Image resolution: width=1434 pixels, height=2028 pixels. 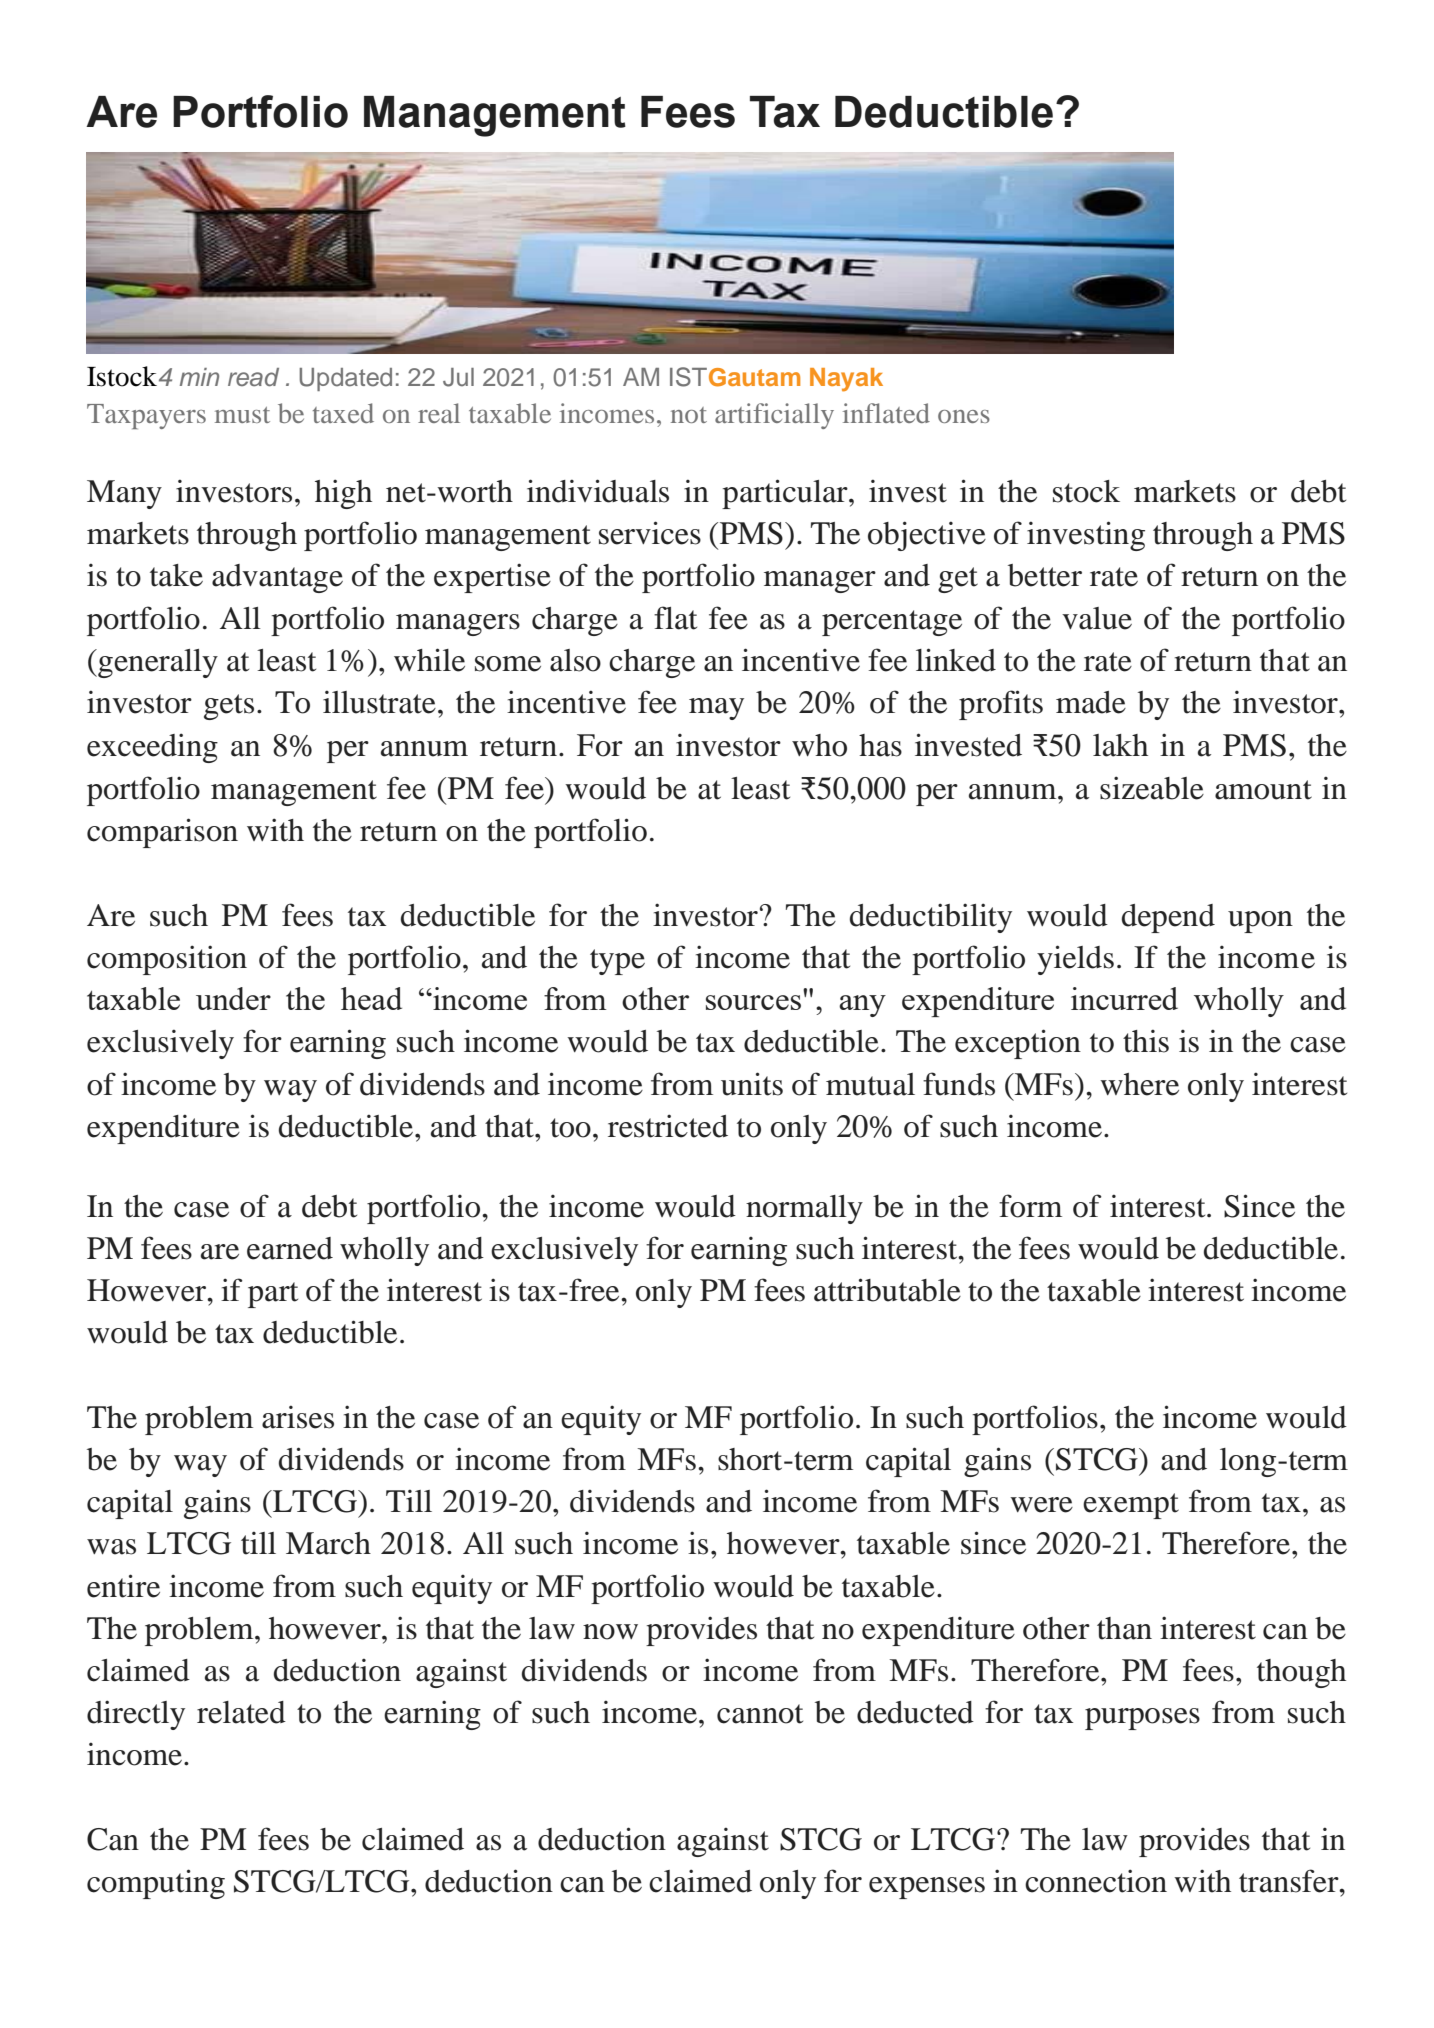 What do you see at coordinates (760, 1714) in the screenshot?
I see `cannot` at bounding box center [760, 1714].
